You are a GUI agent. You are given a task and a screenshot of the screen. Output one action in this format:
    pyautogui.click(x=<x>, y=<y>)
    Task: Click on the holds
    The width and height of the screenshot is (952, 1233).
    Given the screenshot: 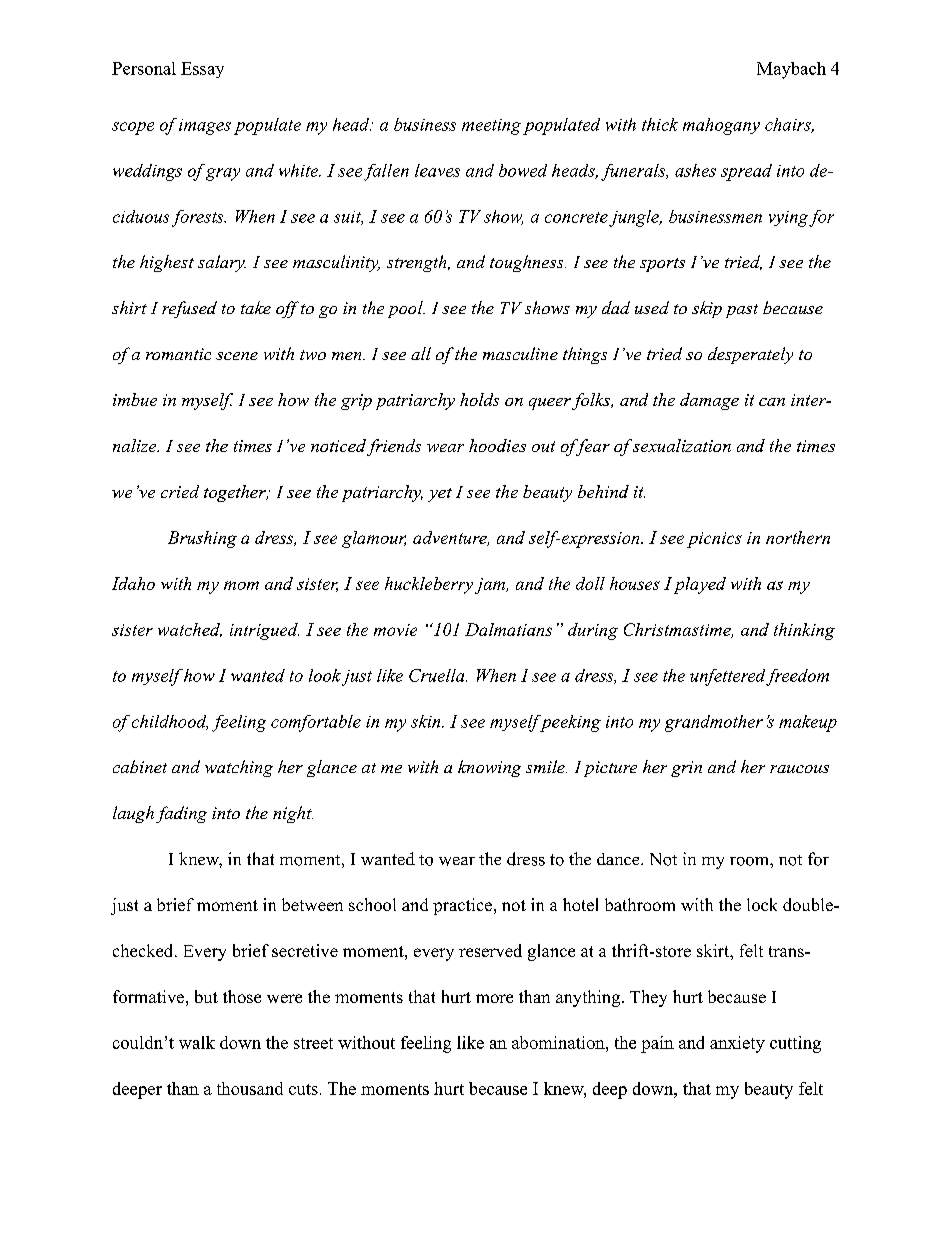 What is the action you would take?
    pyautogui.click(x=479, y=399)
